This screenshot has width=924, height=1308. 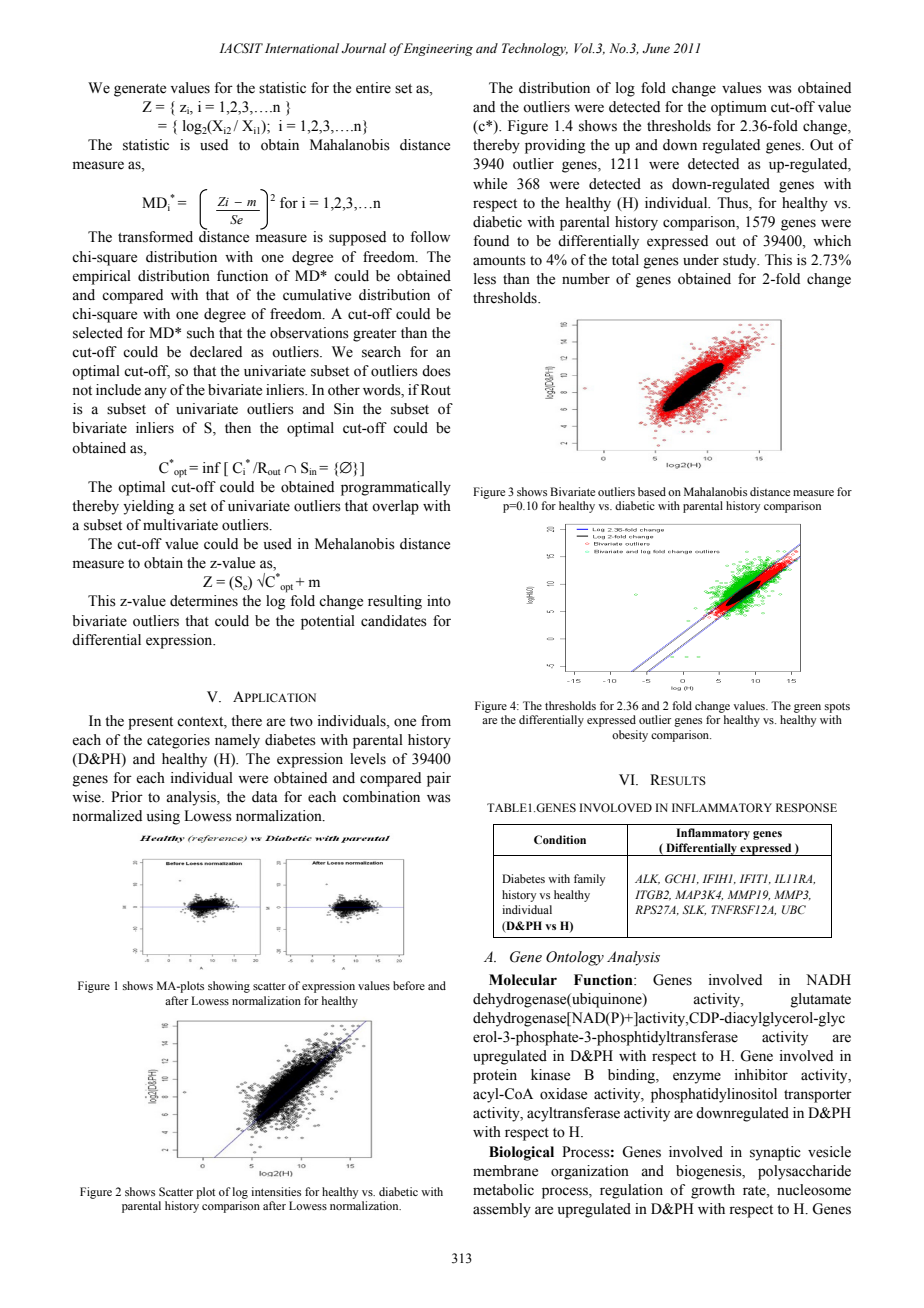 What do you see at coordinates (807, 708) in the screenshot?
I see `green` at bounding box center [807, 708].
